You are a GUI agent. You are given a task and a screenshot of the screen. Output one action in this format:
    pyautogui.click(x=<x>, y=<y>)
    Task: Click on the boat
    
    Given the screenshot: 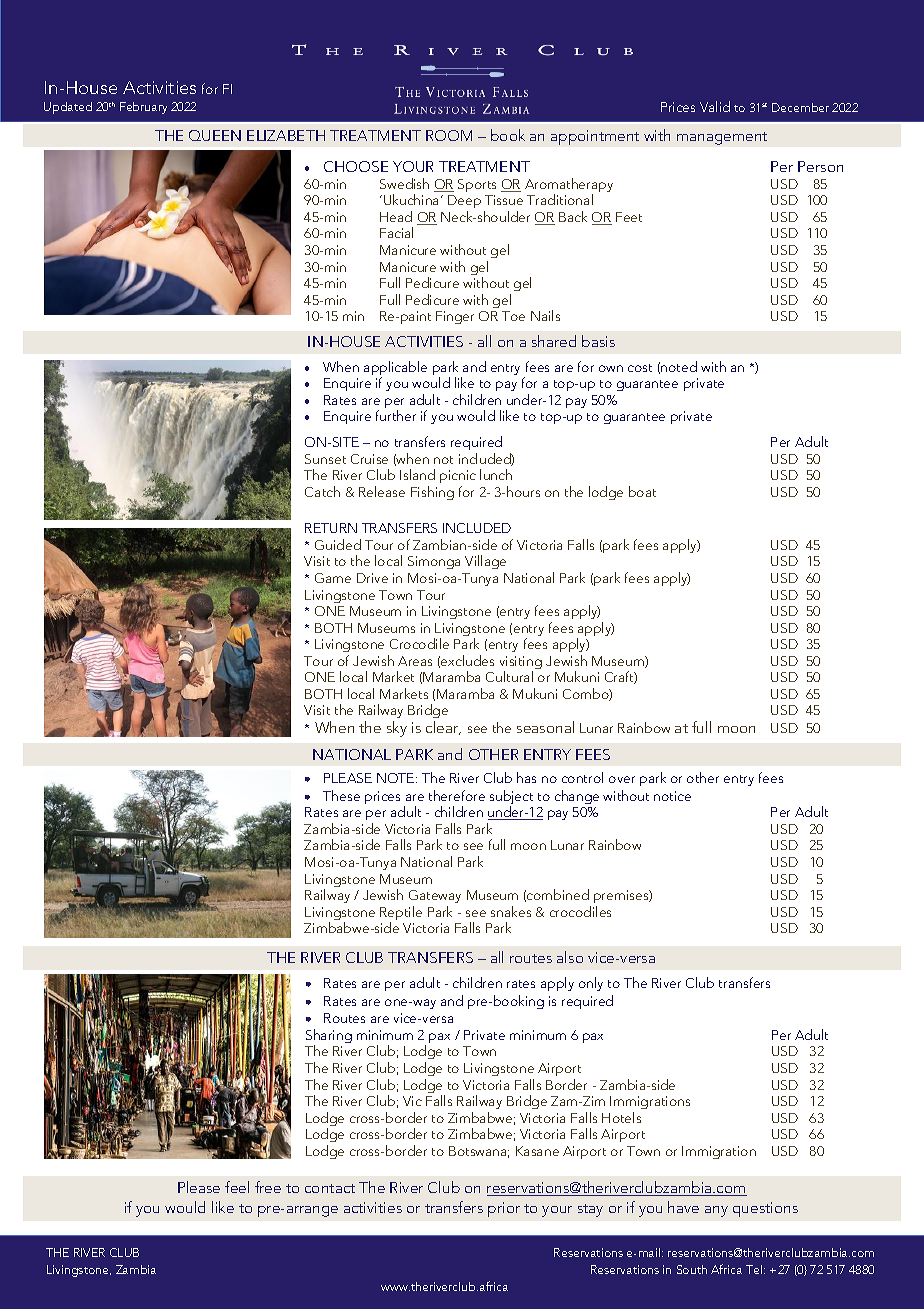 What is the action you would take?
    pyautogui.click(x=642, y=491)
